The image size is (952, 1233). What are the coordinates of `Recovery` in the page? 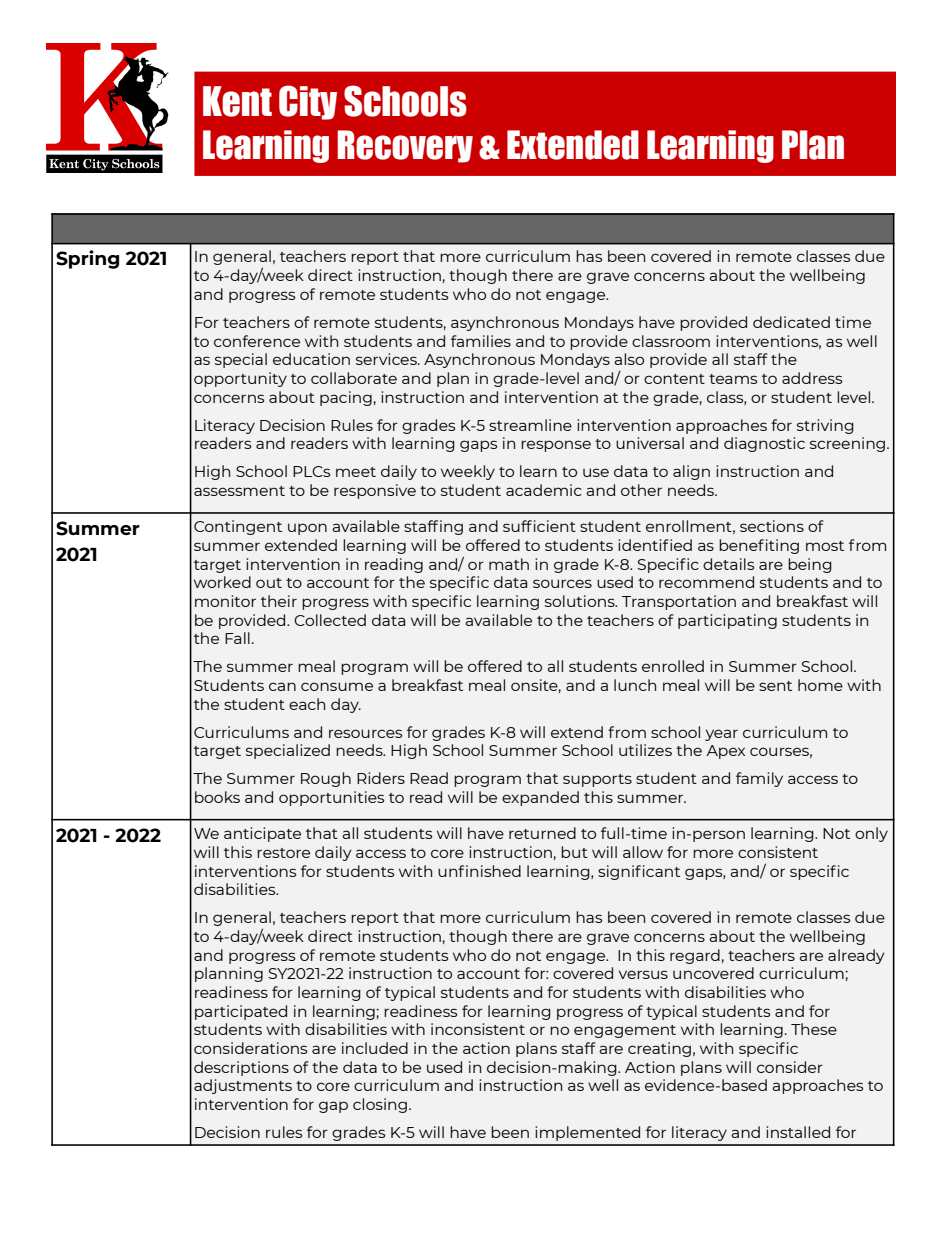 It's located at (405, 146).
